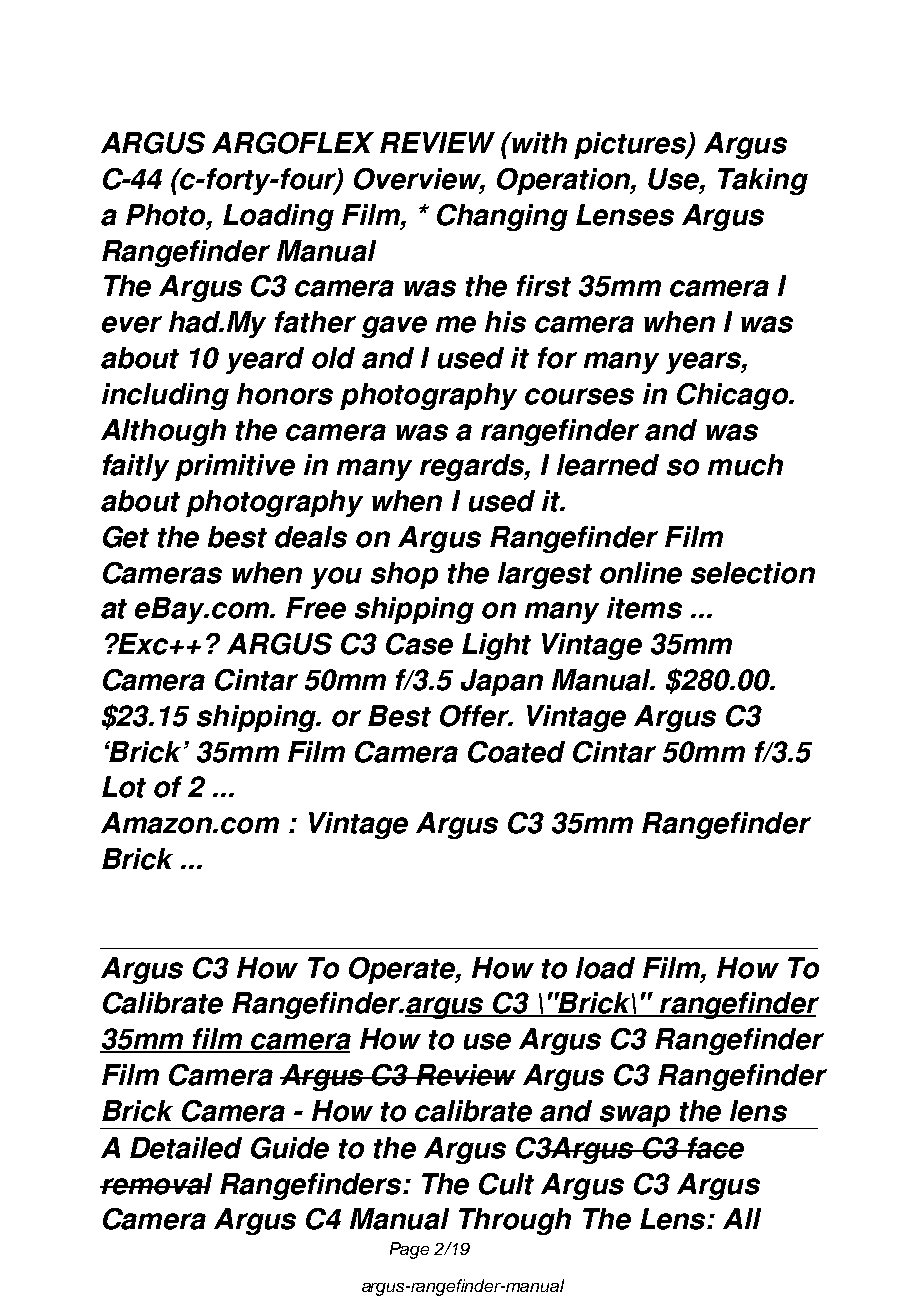 Image resolution: width=924 pixels, height=1311 pixels. What do you see at coordinates (124, 787) in the document?
I see `Lot` at bounding box center [124, 787].
